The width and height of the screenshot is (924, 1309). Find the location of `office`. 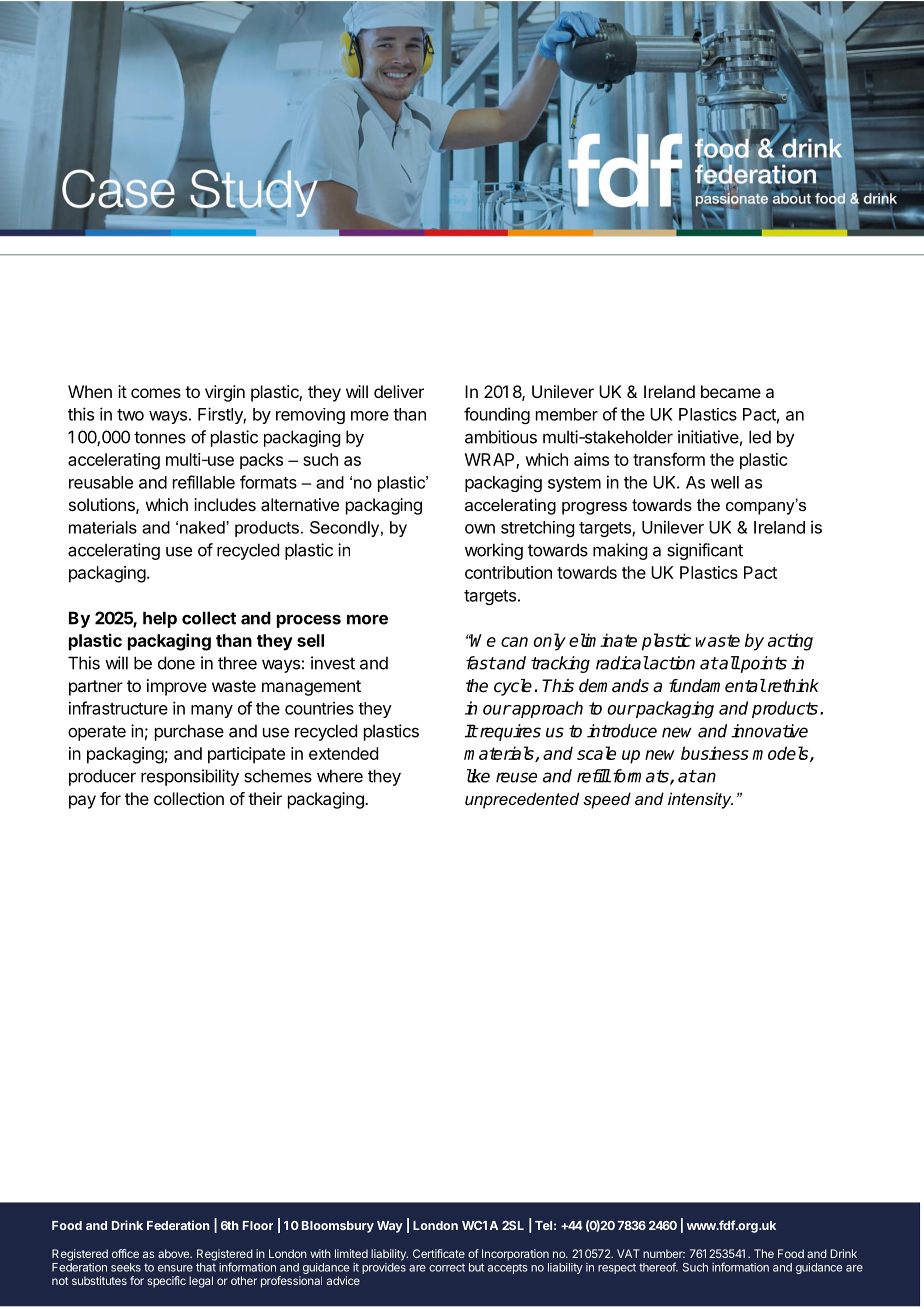

office is located at coordinates (125, 1253).
